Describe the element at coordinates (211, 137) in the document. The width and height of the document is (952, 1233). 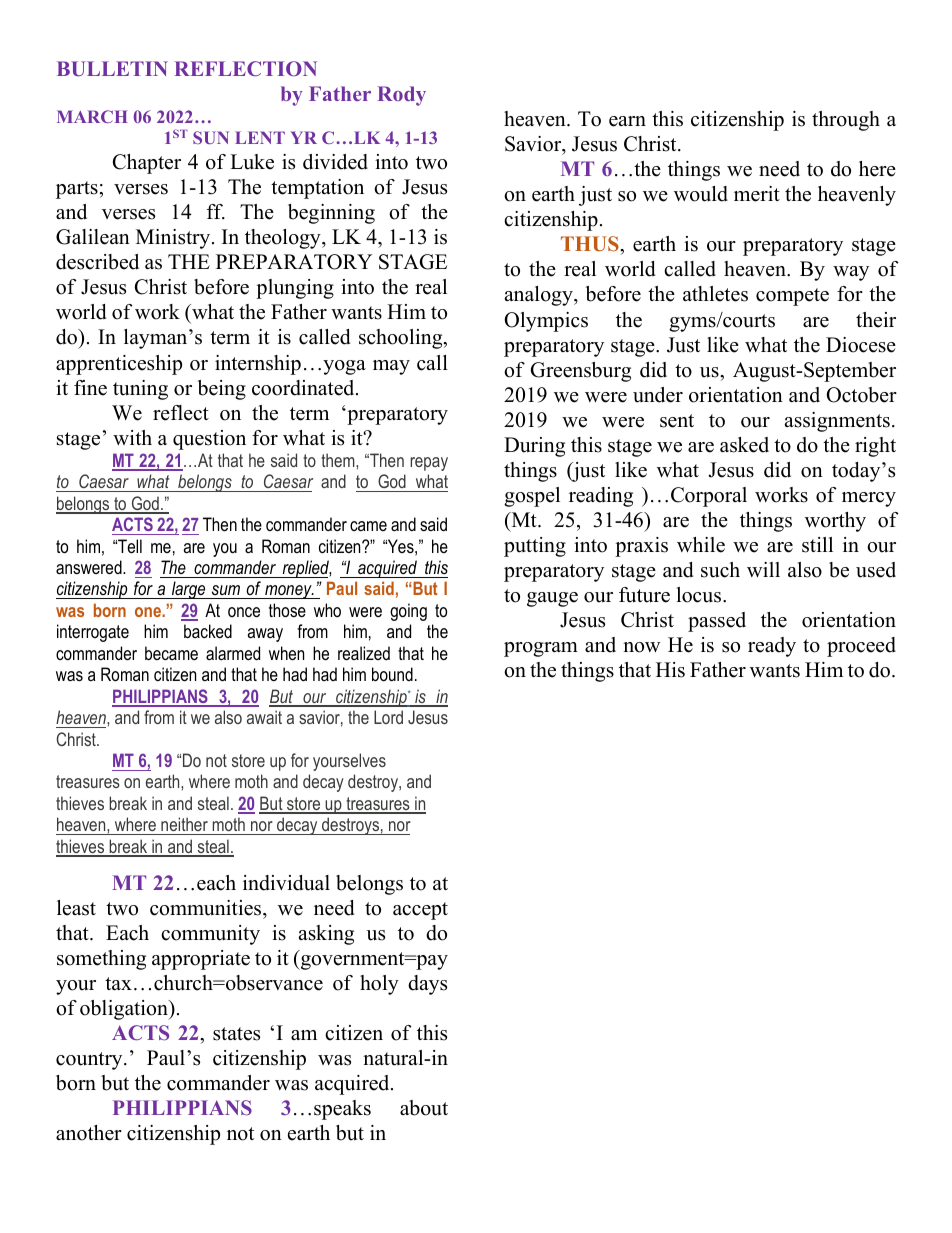
I see `SUN` at that location.
